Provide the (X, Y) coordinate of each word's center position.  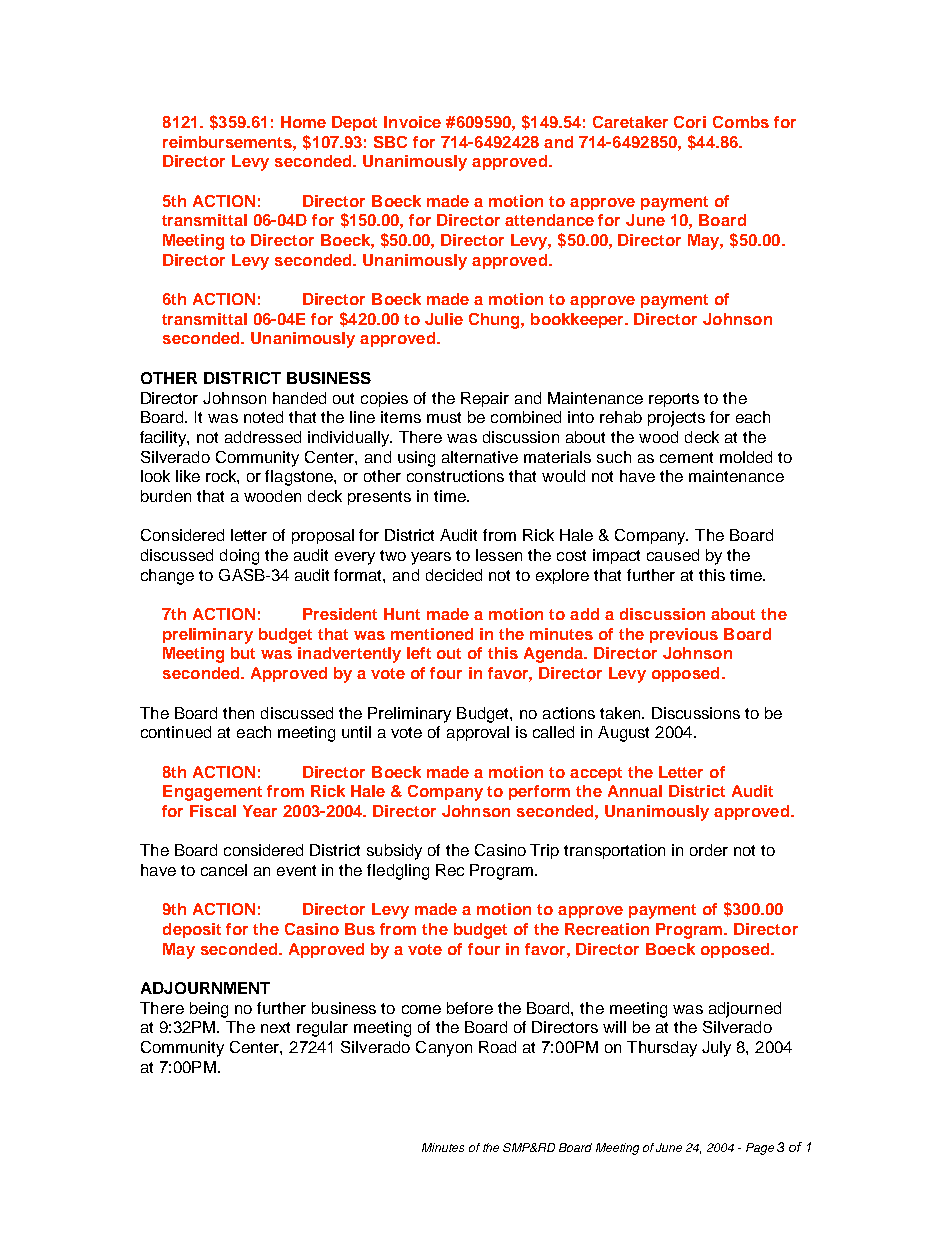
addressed (263, 437)
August (623, 734)
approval (478, 733)
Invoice (412, 122)
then (238, 713)
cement (686, 457)
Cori (690, 122)
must (444, 417)
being (209, 1010)
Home (303, 122)
